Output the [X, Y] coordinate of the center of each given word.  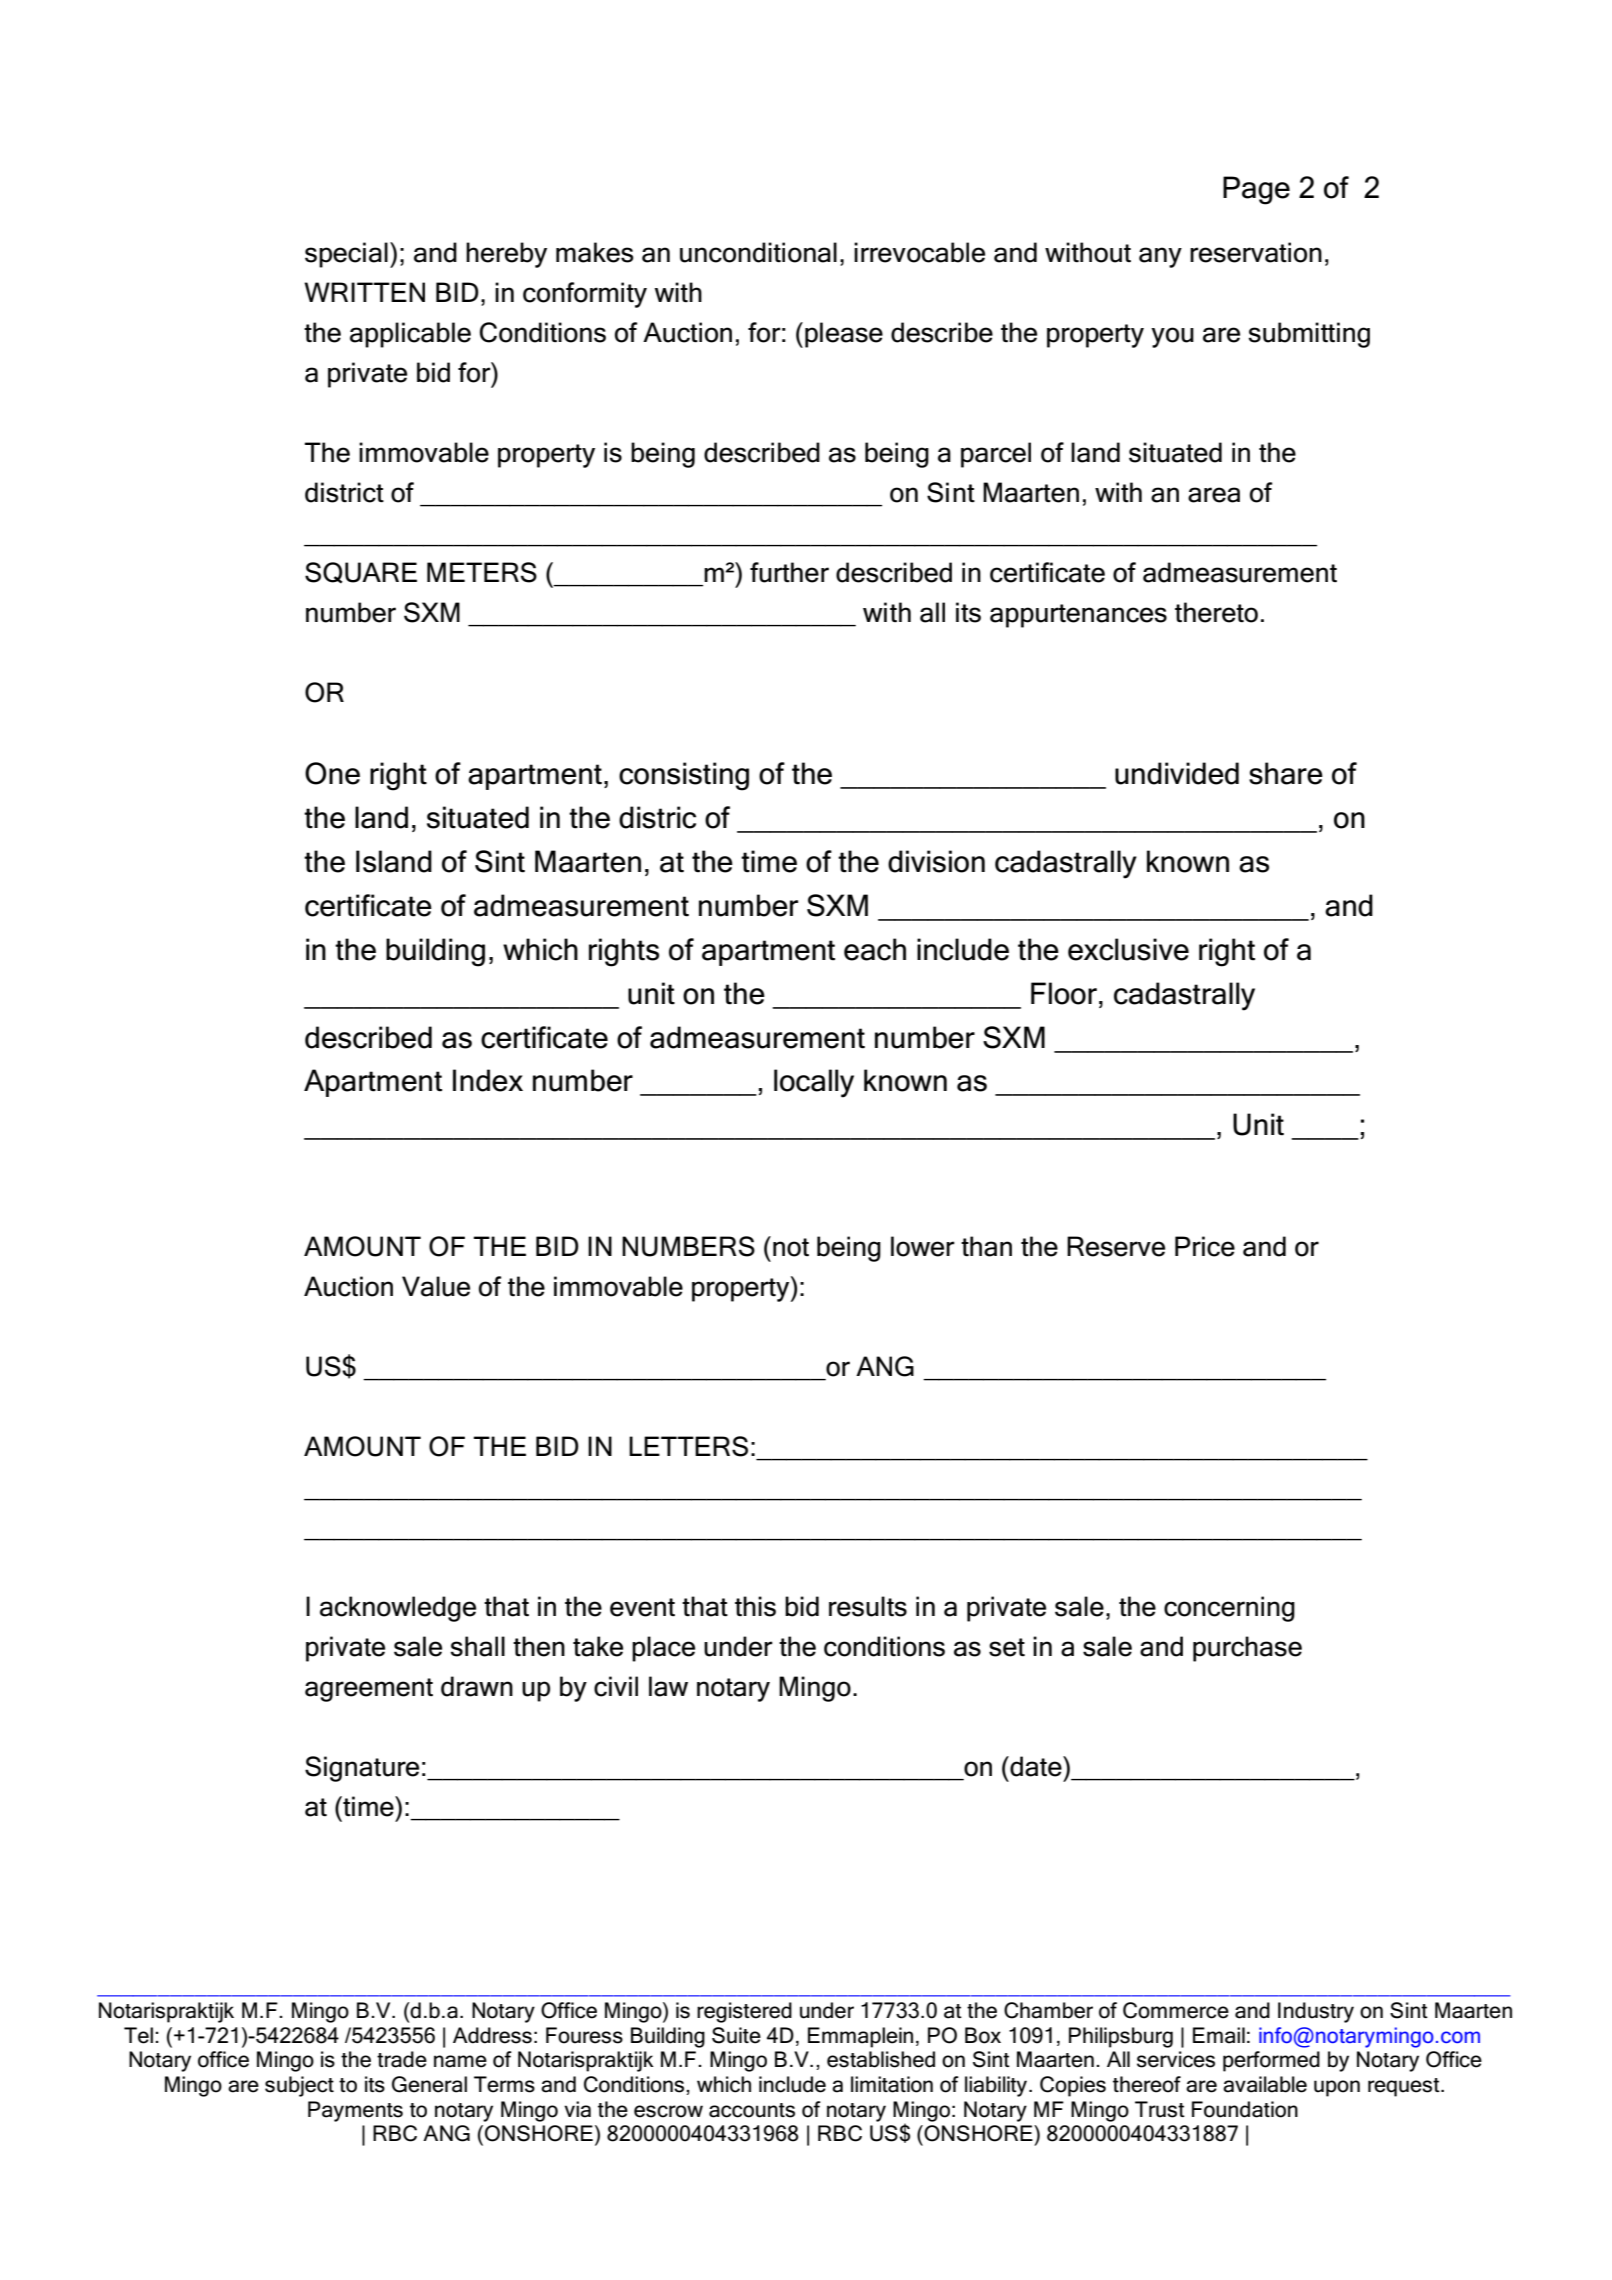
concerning [1229, 1609]
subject [299, 2086]
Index [488, 1080]
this [755, 1606]
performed [1271, 2061]
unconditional [758, 252]
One [332, 773]
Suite [736, 2035]
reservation [1256, 252]
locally [814, 1083]
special [346, 255]
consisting [684, 776]
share [1286, 773]
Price [1205, 1246]
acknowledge [398, 1609]
